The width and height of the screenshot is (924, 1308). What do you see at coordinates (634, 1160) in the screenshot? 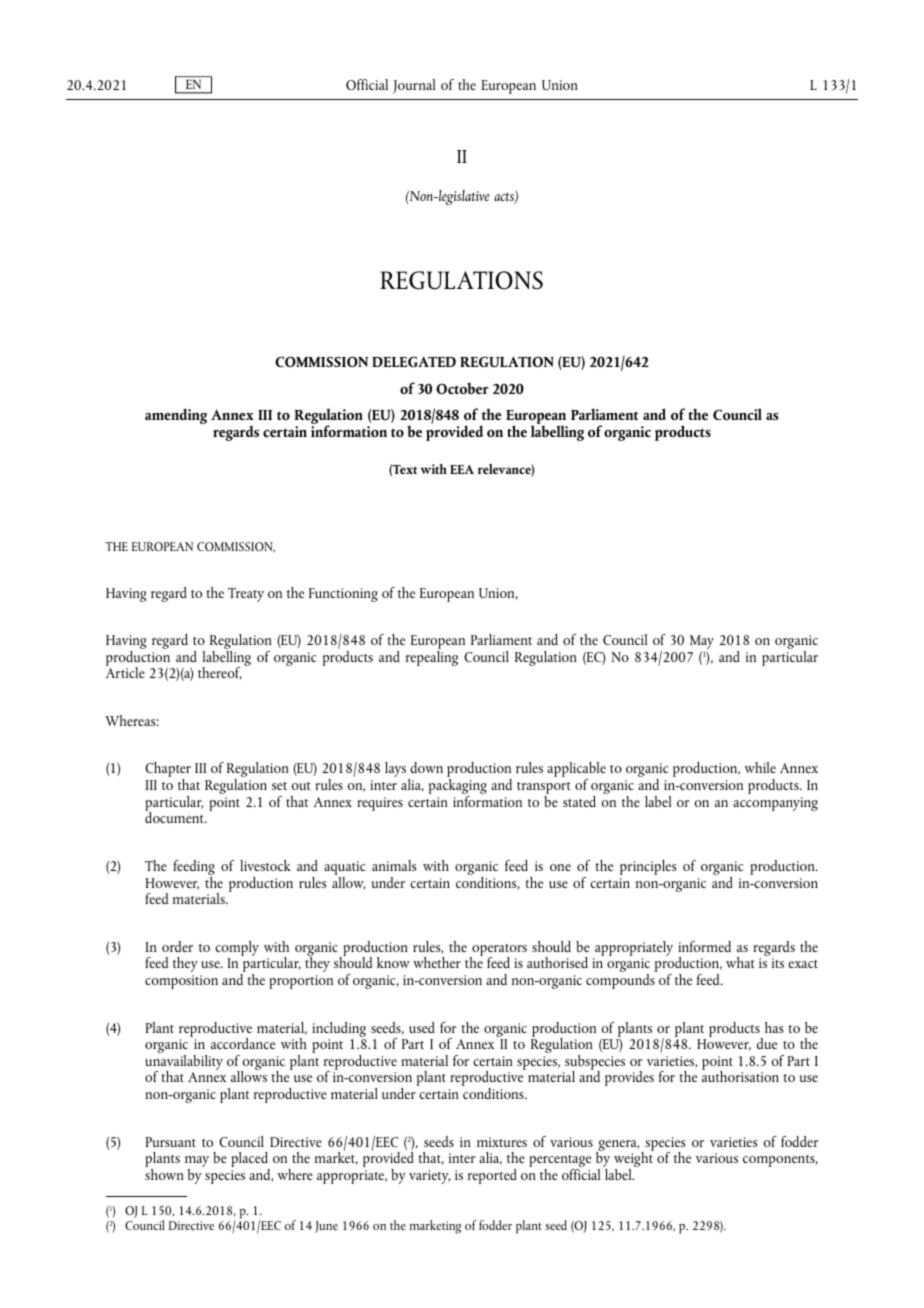
I see `weight` at bounding box center [634, 1160].
